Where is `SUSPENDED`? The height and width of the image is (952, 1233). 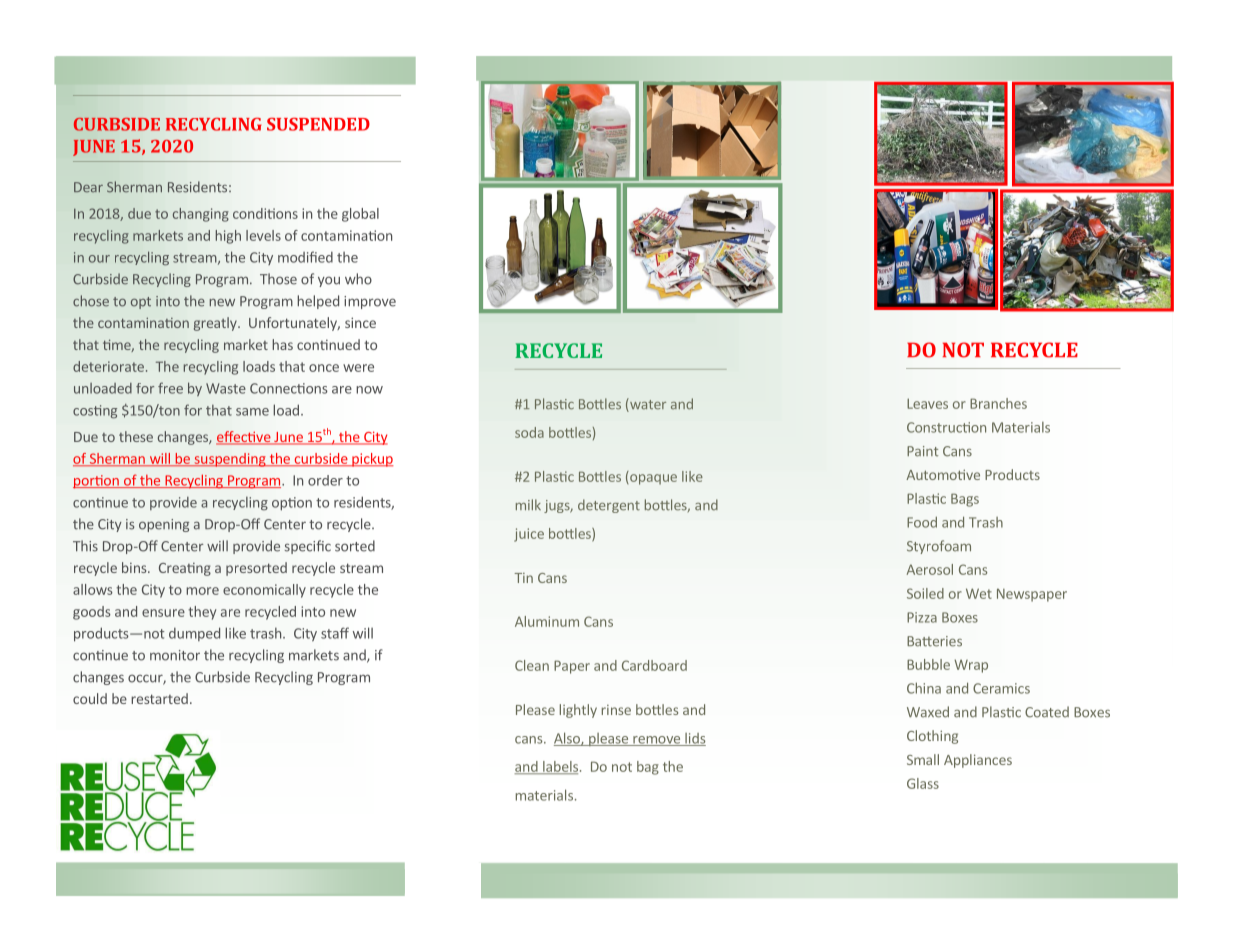 SUSPENDED is located at coordinates (318, 124).
